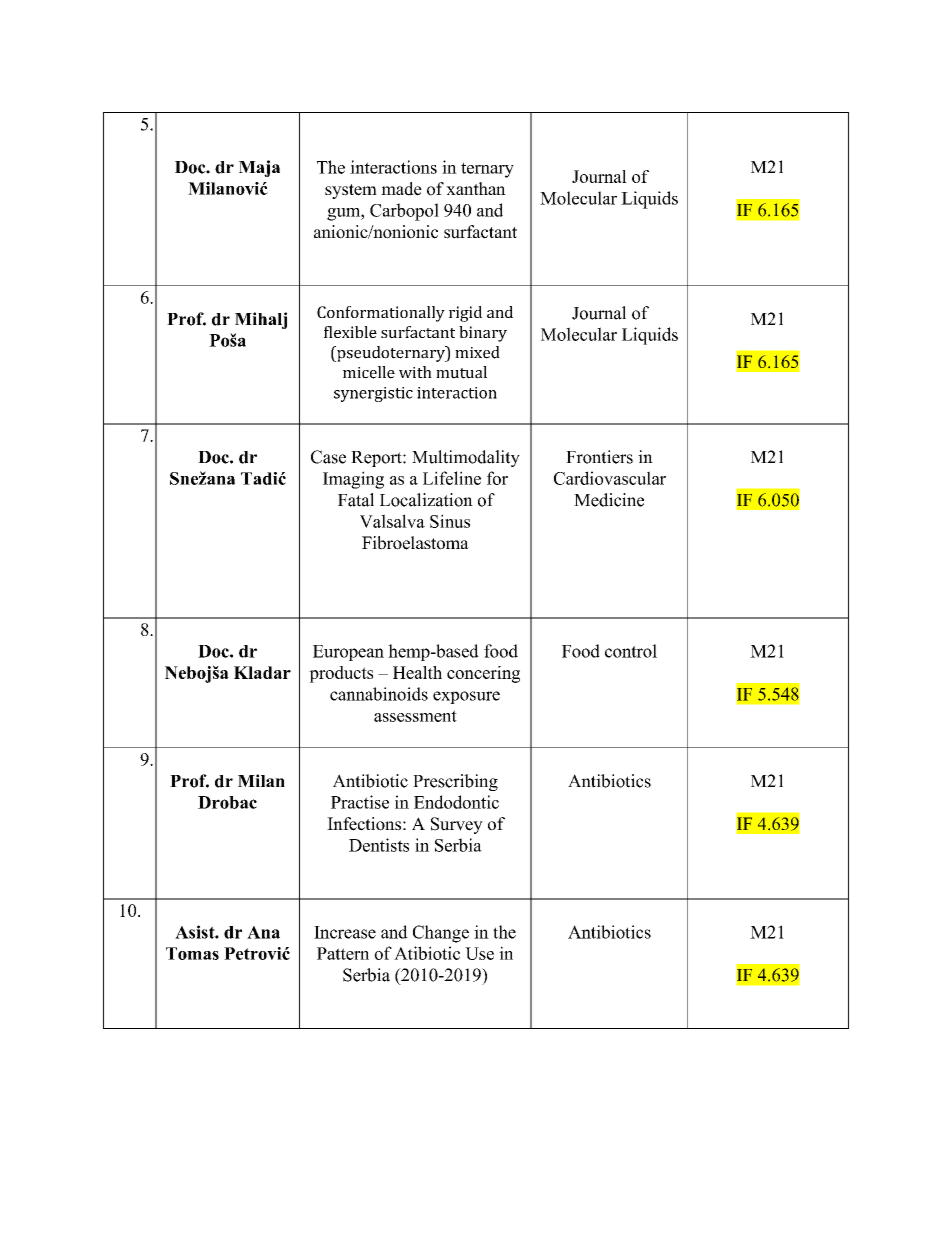 This screenshot has height=1233, width=952. What do you see at coordinates (192, 953) in the screenshot?
I see `Tomas` at bounding box center [192, 953].
